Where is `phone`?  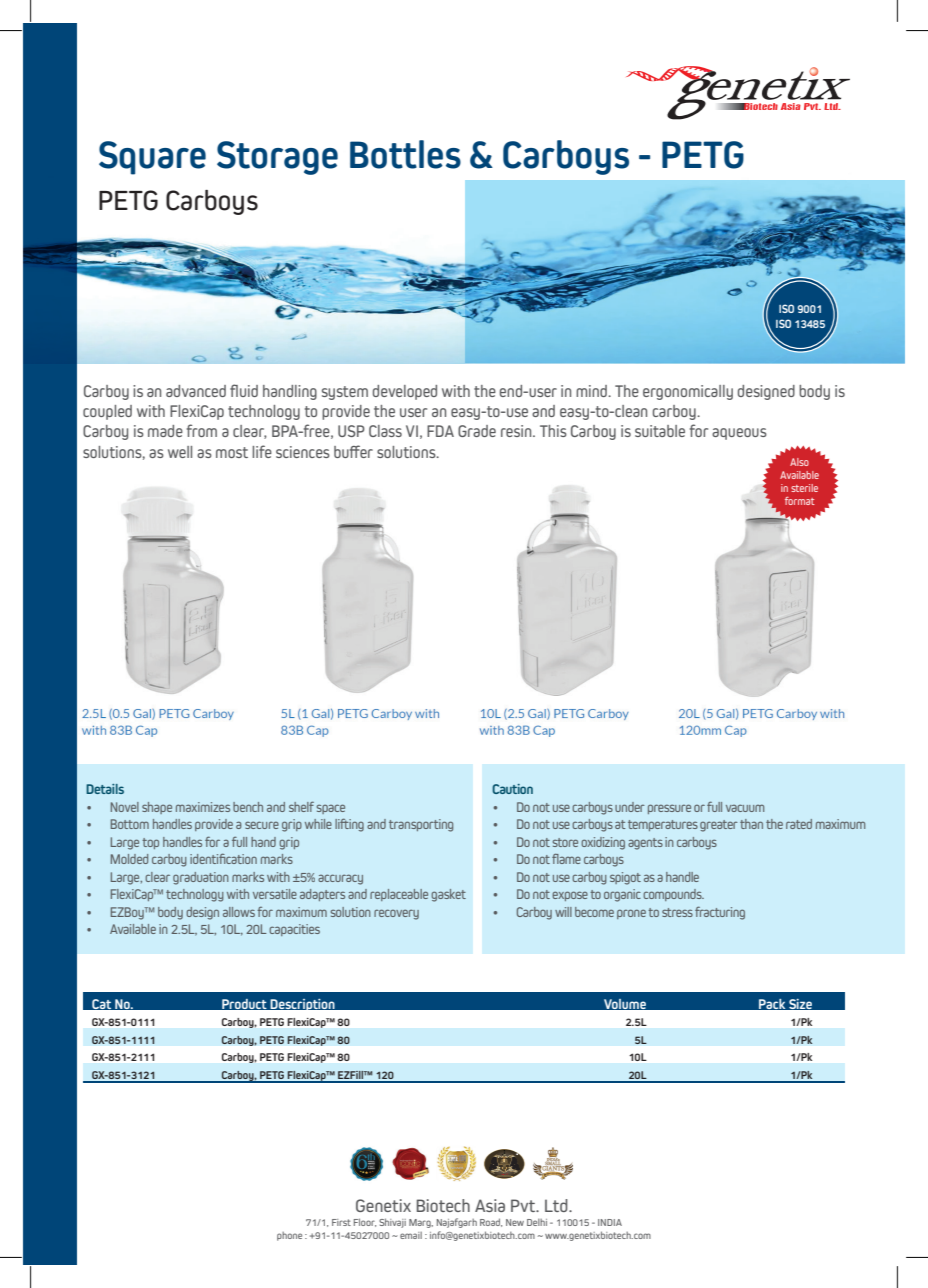 phone is located at coordinates (289, 1236).
